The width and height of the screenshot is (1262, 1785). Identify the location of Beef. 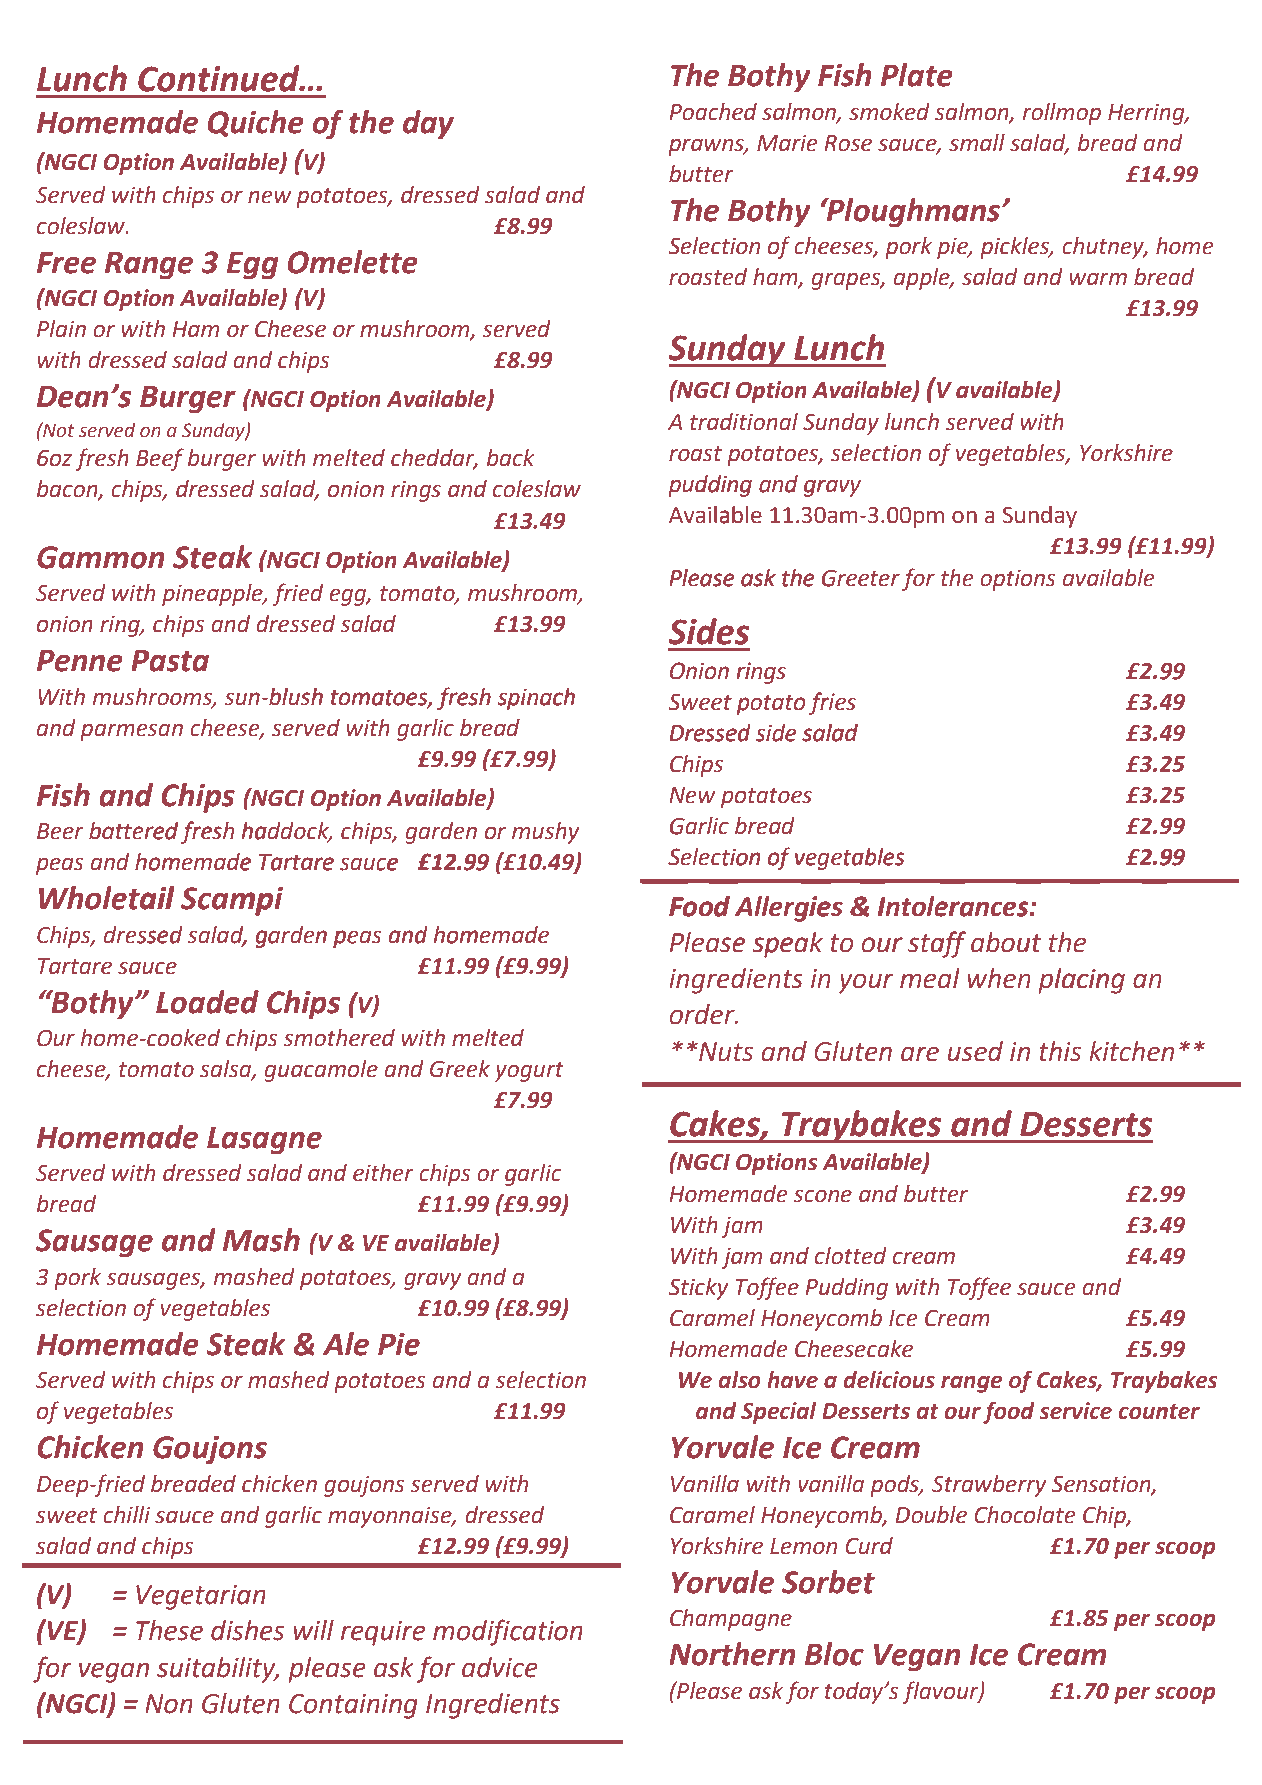
(160, 459).
